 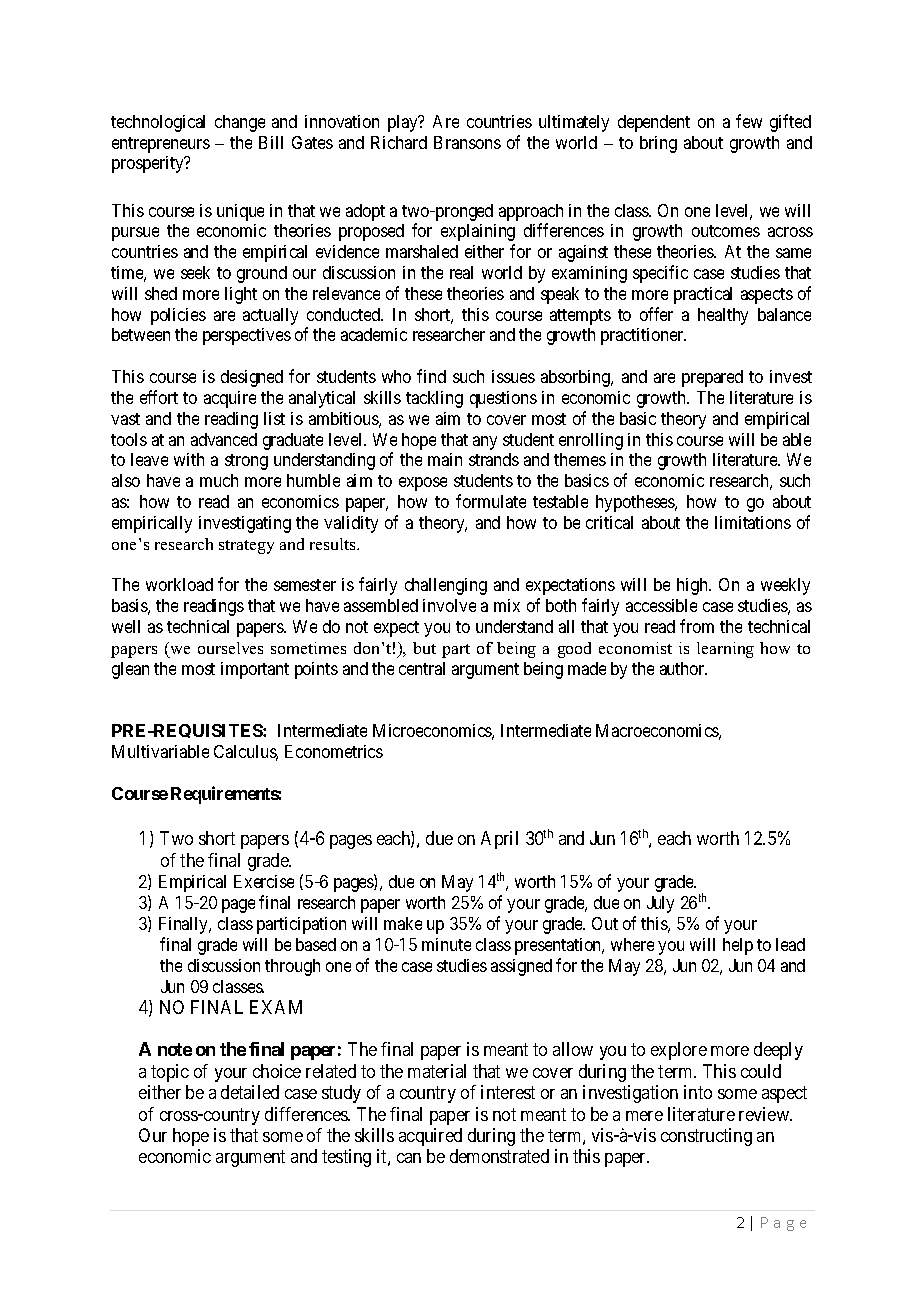 I want to click on tackling, so click(x=434, y=399).
